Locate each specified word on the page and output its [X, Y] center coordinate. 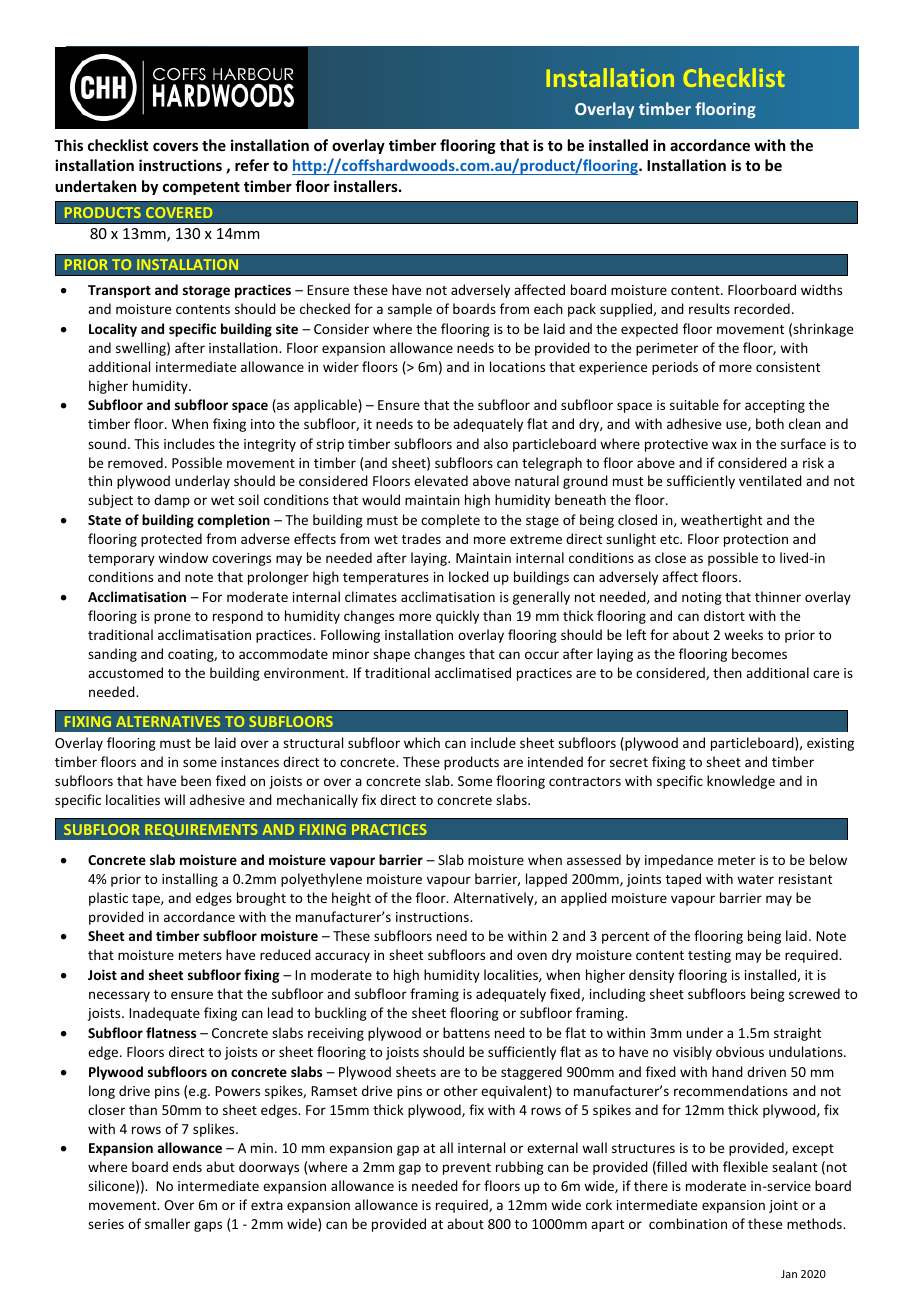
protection [756, 540]
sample [410, 310]
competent [201, 188]
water [755, 879]
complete [450, 521]
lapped [546, 880]
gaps [208, 1226]
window [183, 557]
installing [190, 880]
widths [821, 289]
